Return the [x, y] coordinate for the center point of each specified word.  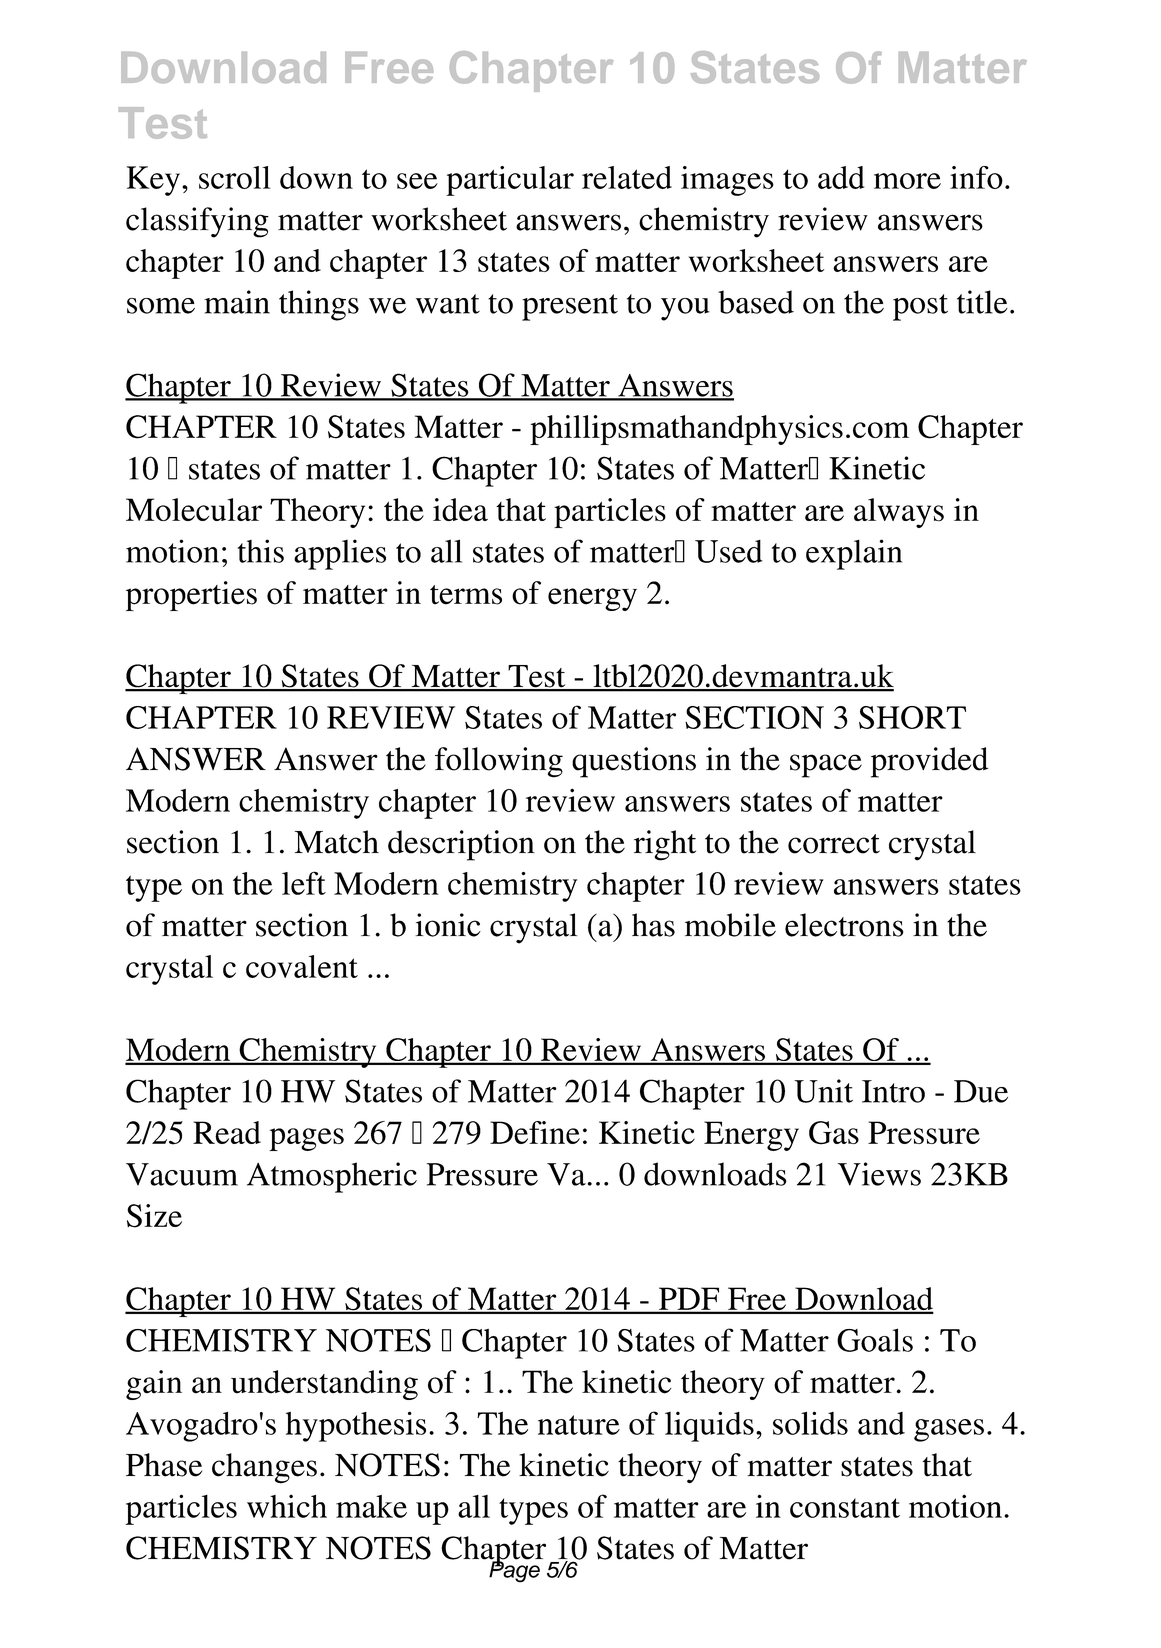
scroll [235, 177]
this [260, 551]
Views [879, 1174]
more [907, 181]
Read [227, 1132]
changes [264, 1468]
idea [460, 509]
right [665, 845]
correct [834, 844]
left [304, 883]
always [899, 513]
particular [510, 181]
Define [535, 1132]
